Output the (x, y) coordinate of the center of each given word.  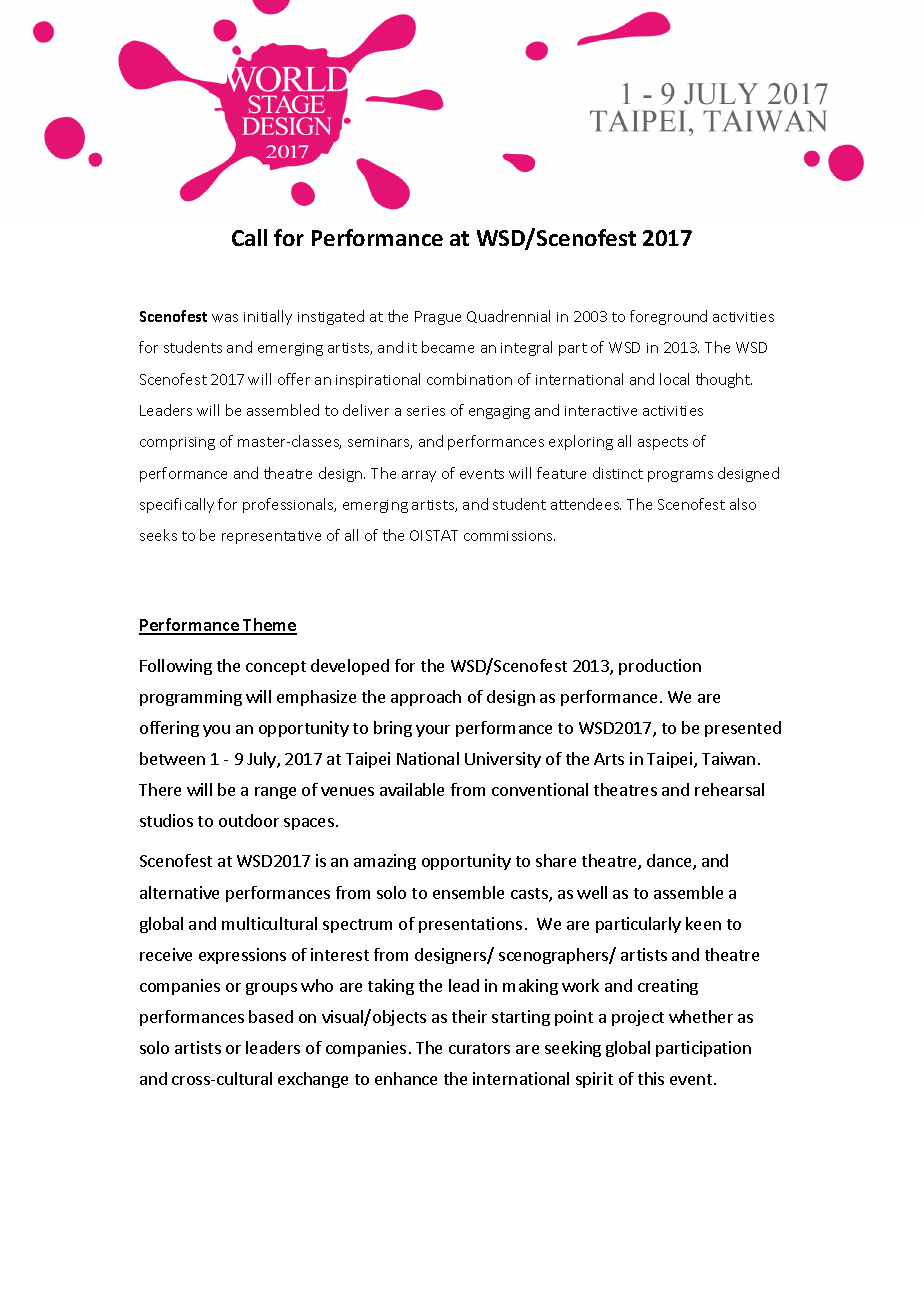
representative (271, 537)
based (271, 1016)
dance (670, 862)
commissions (509, 536)
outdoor (249, 820)
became (448, 347)
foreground (668, 317)
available (412, 789)
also (743, 504)
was (225, 318)
